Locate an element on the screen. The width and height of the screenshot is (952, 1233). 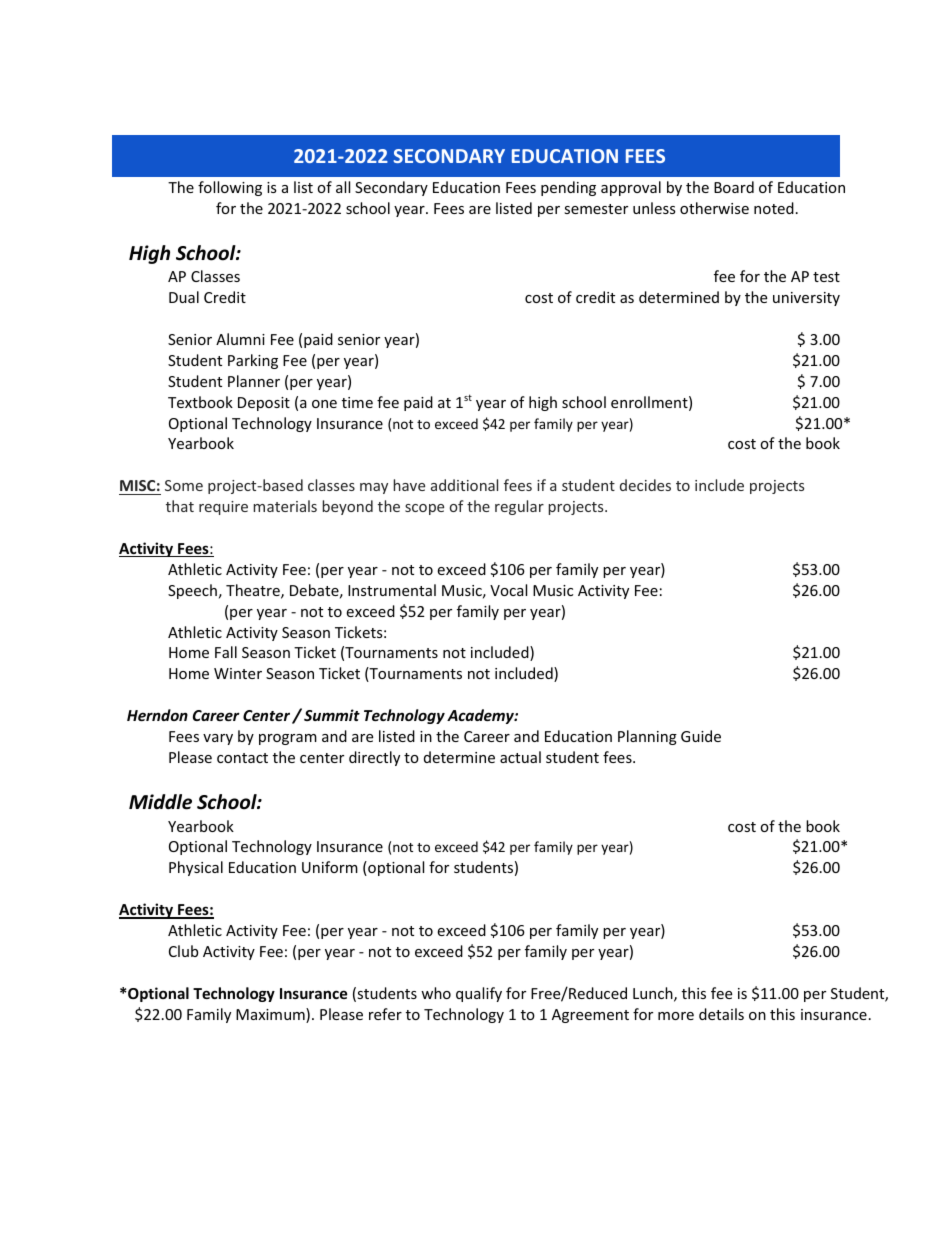
time is located at coordinates (357, 402).
